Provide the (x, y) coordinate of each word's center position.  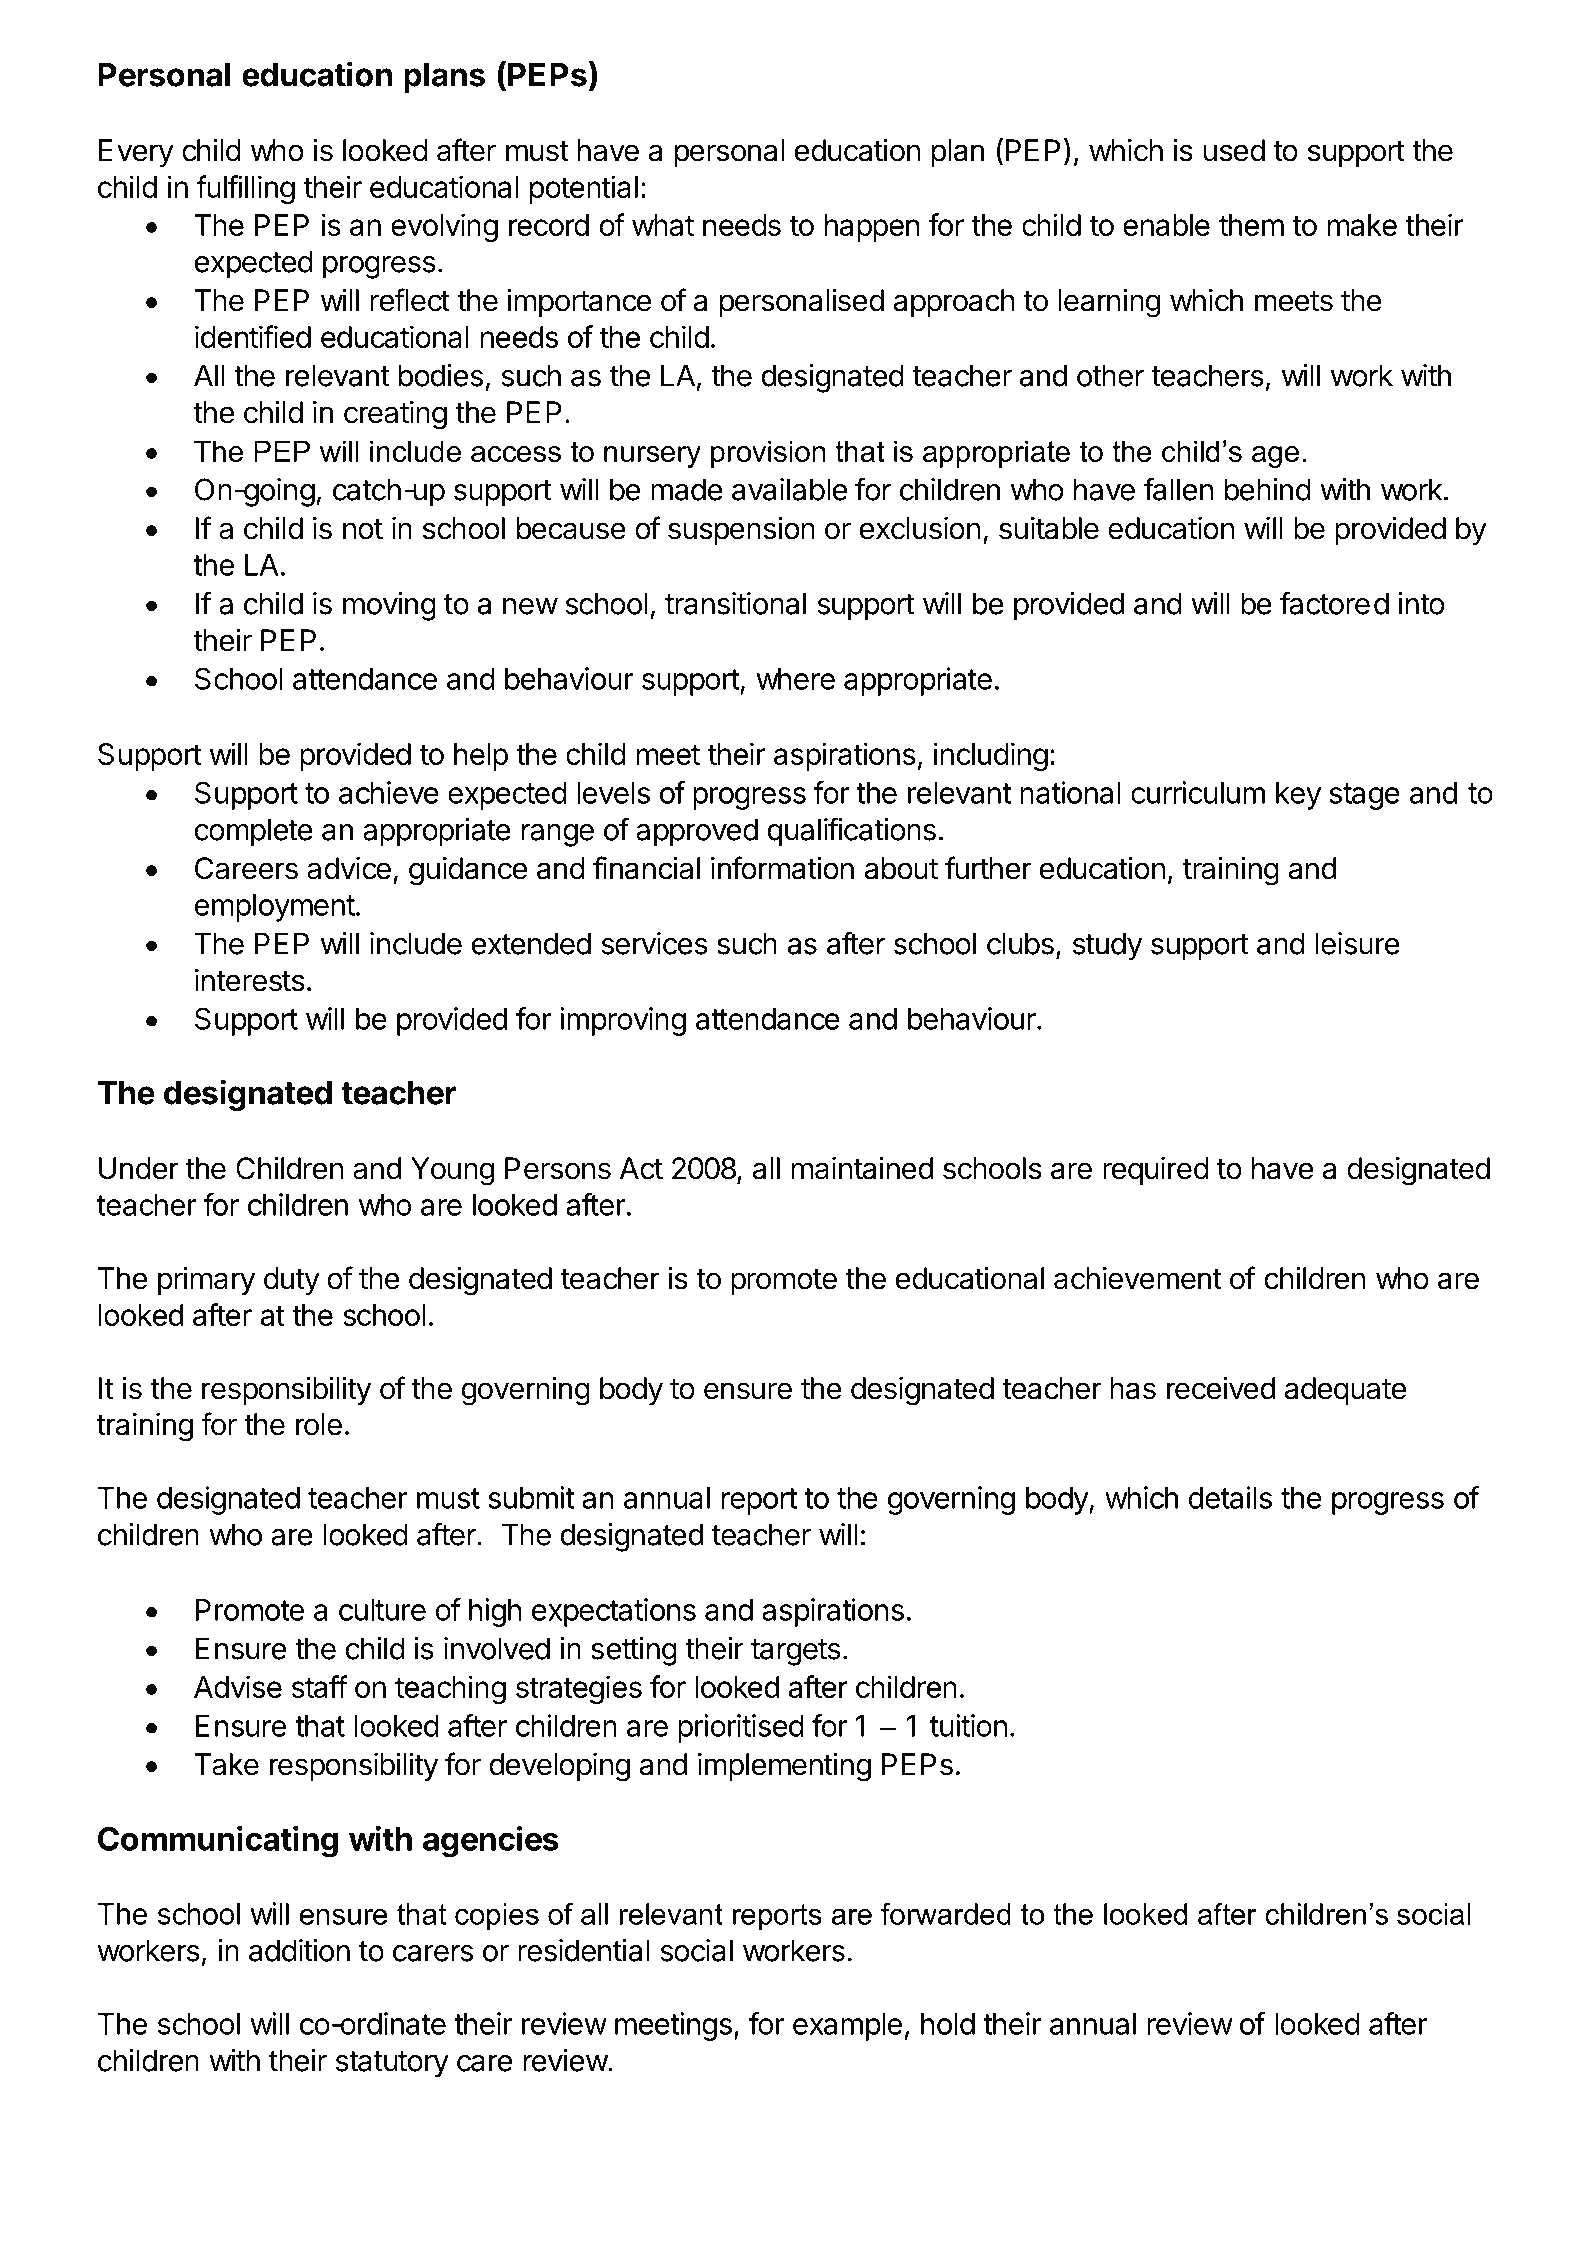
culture (382, 1610)
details (1230, 1497)
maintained (862, 1168)
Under (139, 1168)
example (847, 2027)
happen (872, 228)
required (1156, 1171)
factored (1334, 603)
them (1251, 225)
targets (796, 1652)
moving (389, 606)
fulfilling (245, 189)
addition (299, 1950)
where (795, 679)
